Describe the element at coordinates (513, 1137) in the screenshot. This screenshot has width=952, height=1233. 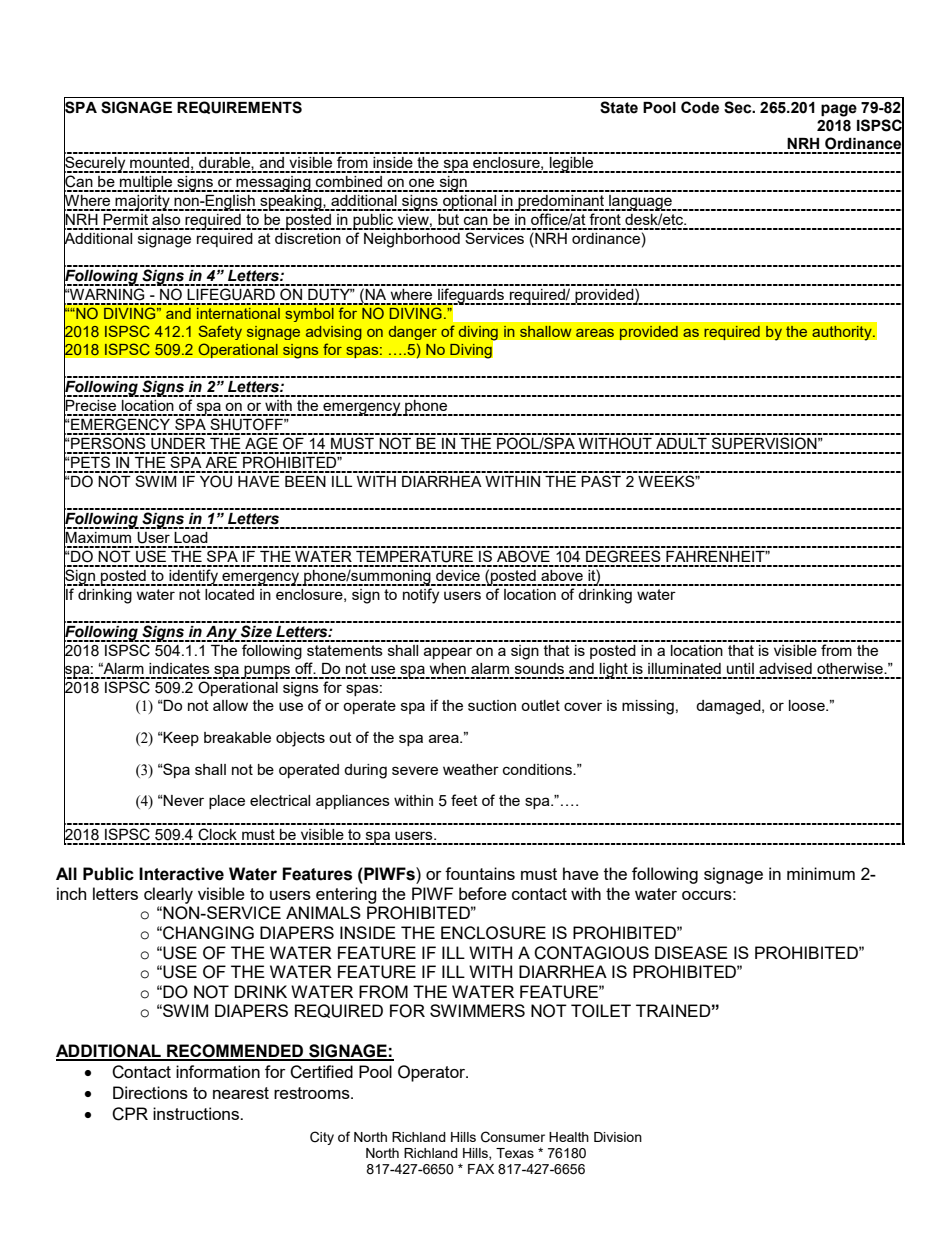
I see `Consumer` at that location.
